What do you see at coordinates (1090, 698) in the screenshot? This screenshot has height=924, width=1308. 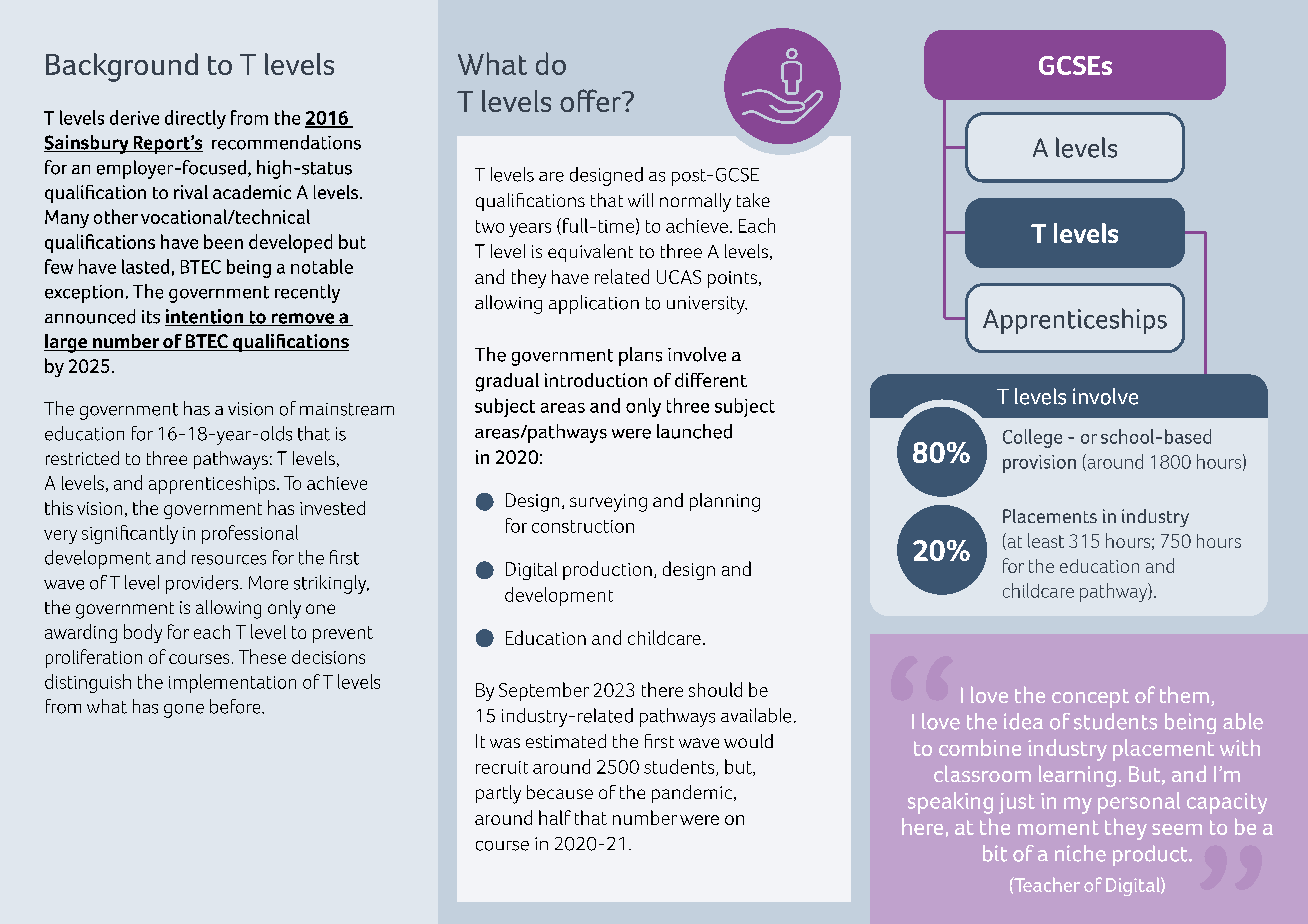 I see `concept` at bounding box center [1090, 698].
